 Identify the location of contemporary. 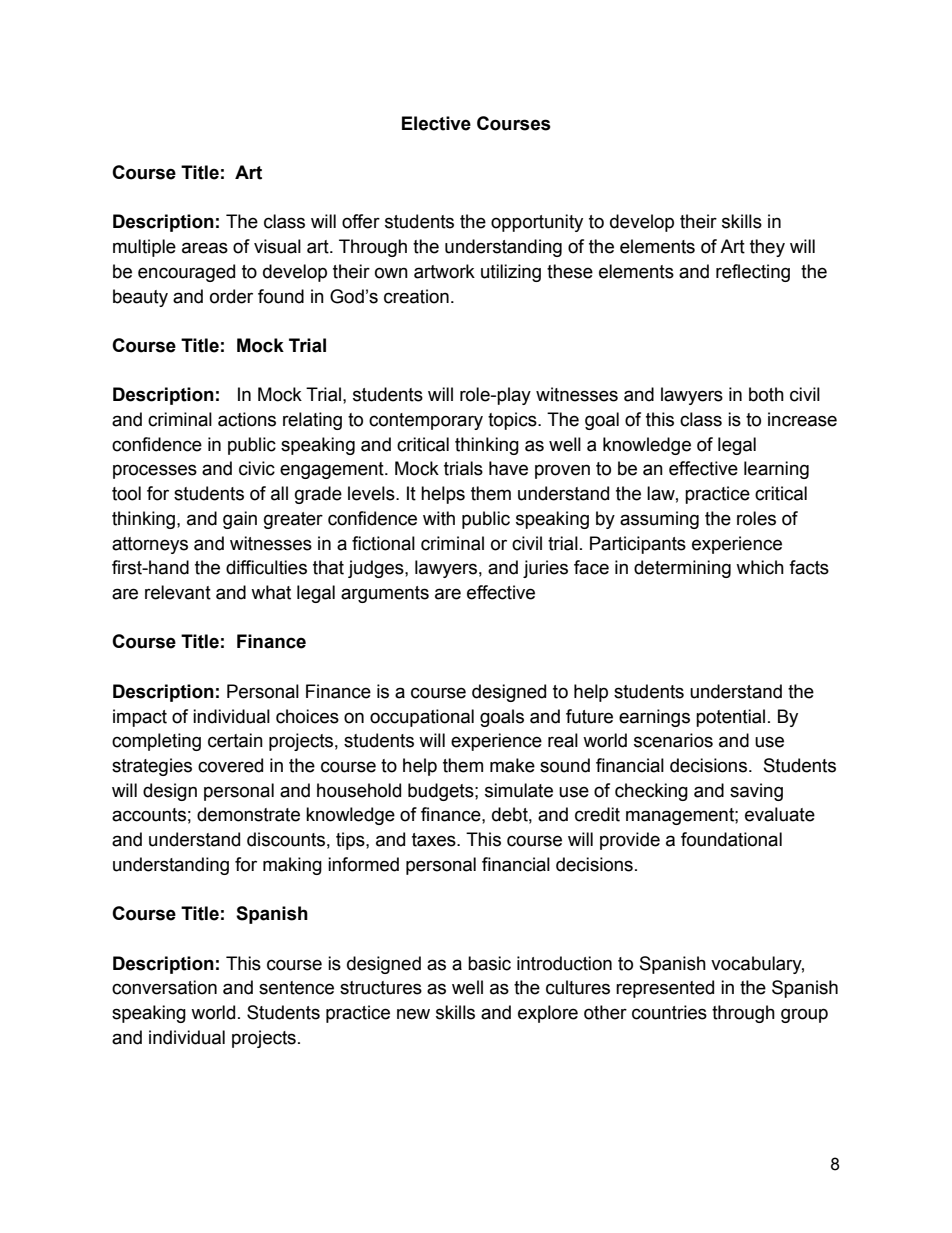
(426, 421).
